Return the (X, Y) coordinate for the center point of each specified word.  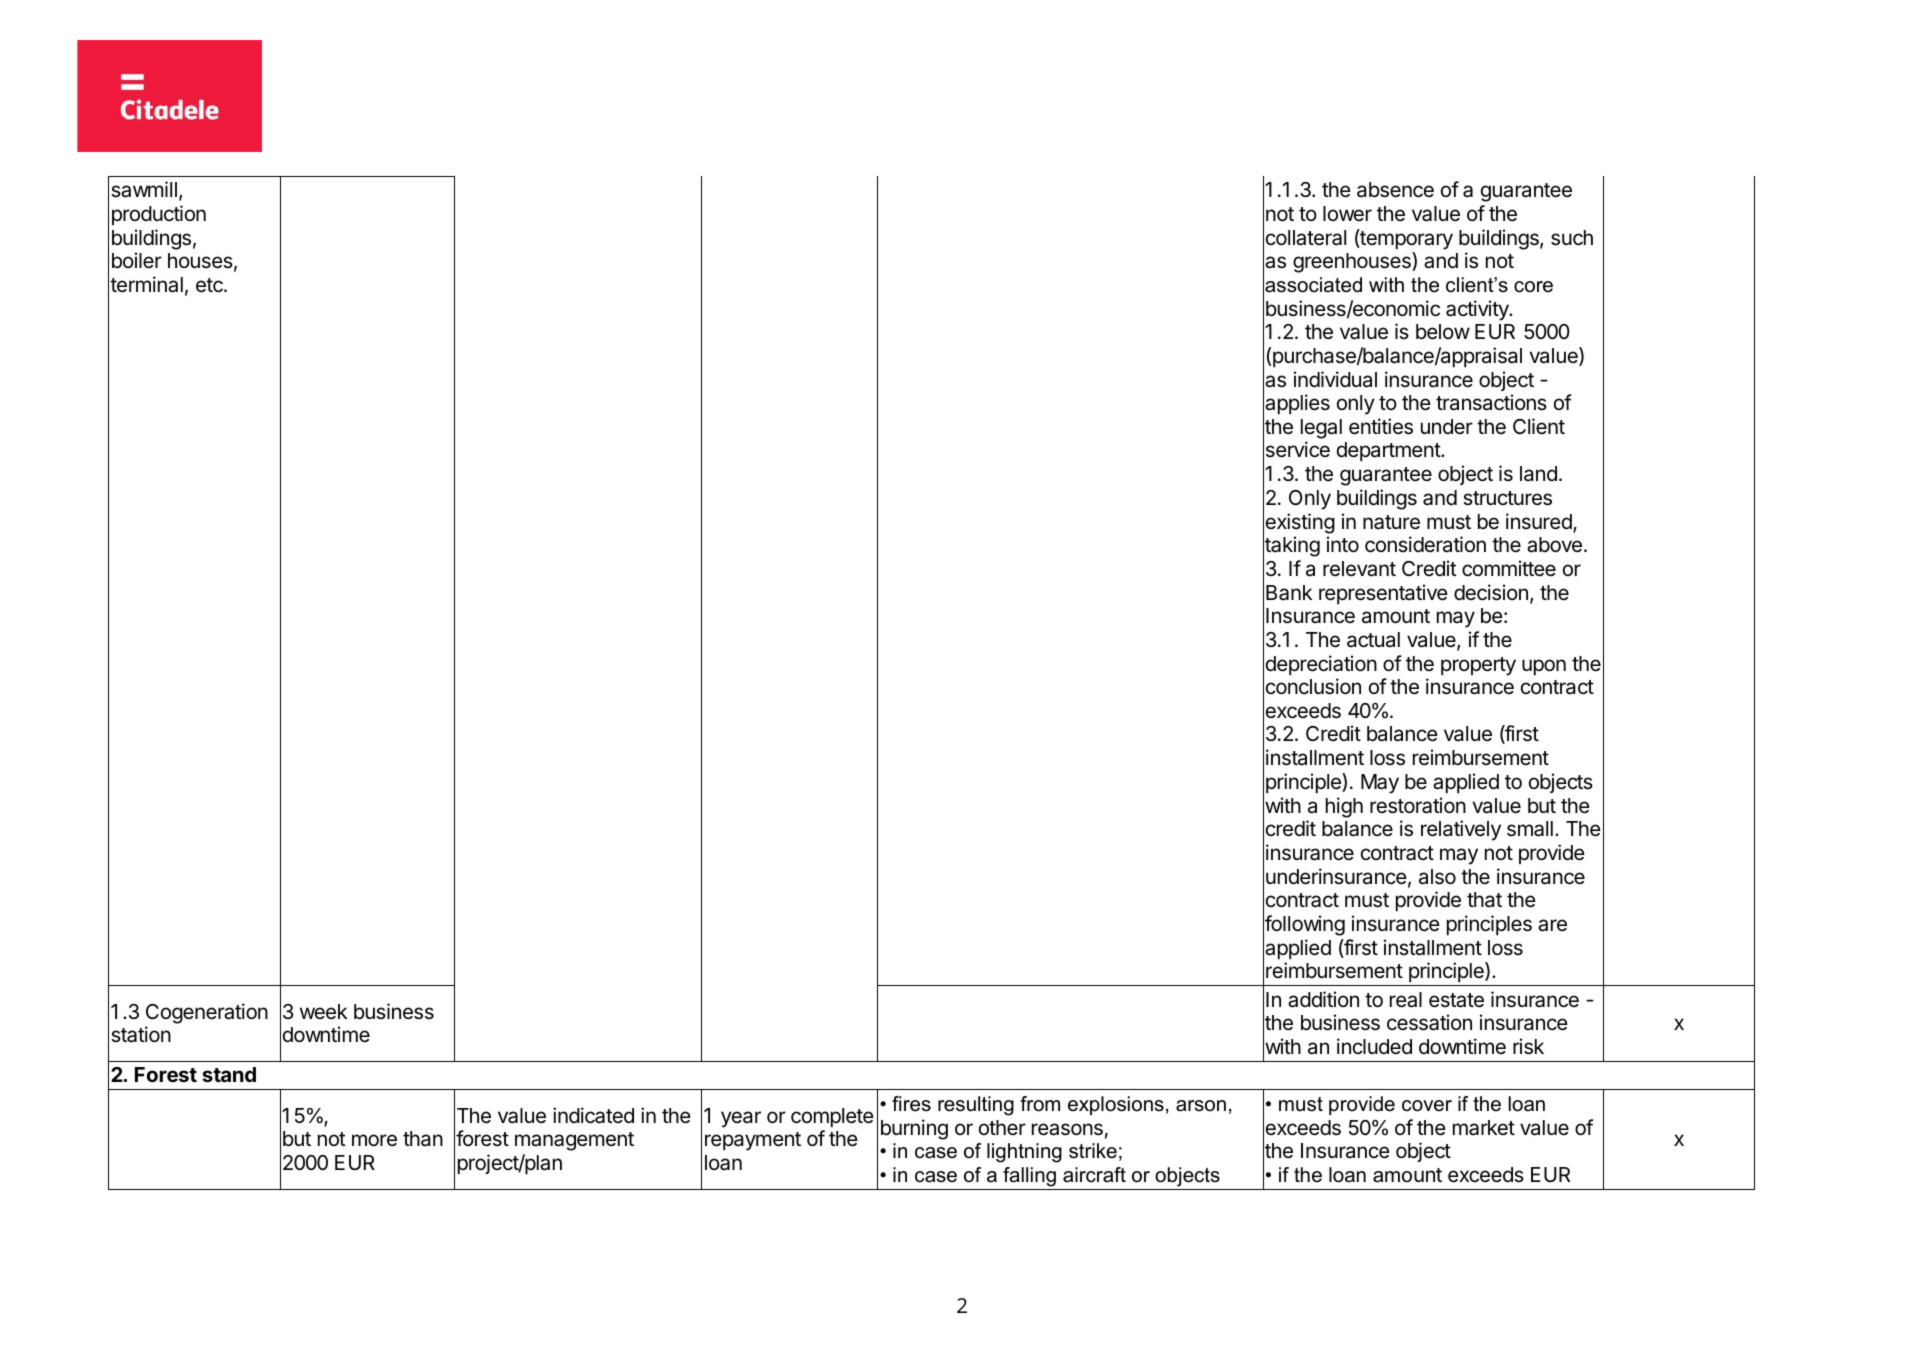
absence (1395, 190)
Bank (1289, 593)
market (1484, 1128)
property (1478, 666)
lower (1347, 214)
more (374, 1140)
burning (914, 1129)
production (159, 215)
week (323, 1012)
